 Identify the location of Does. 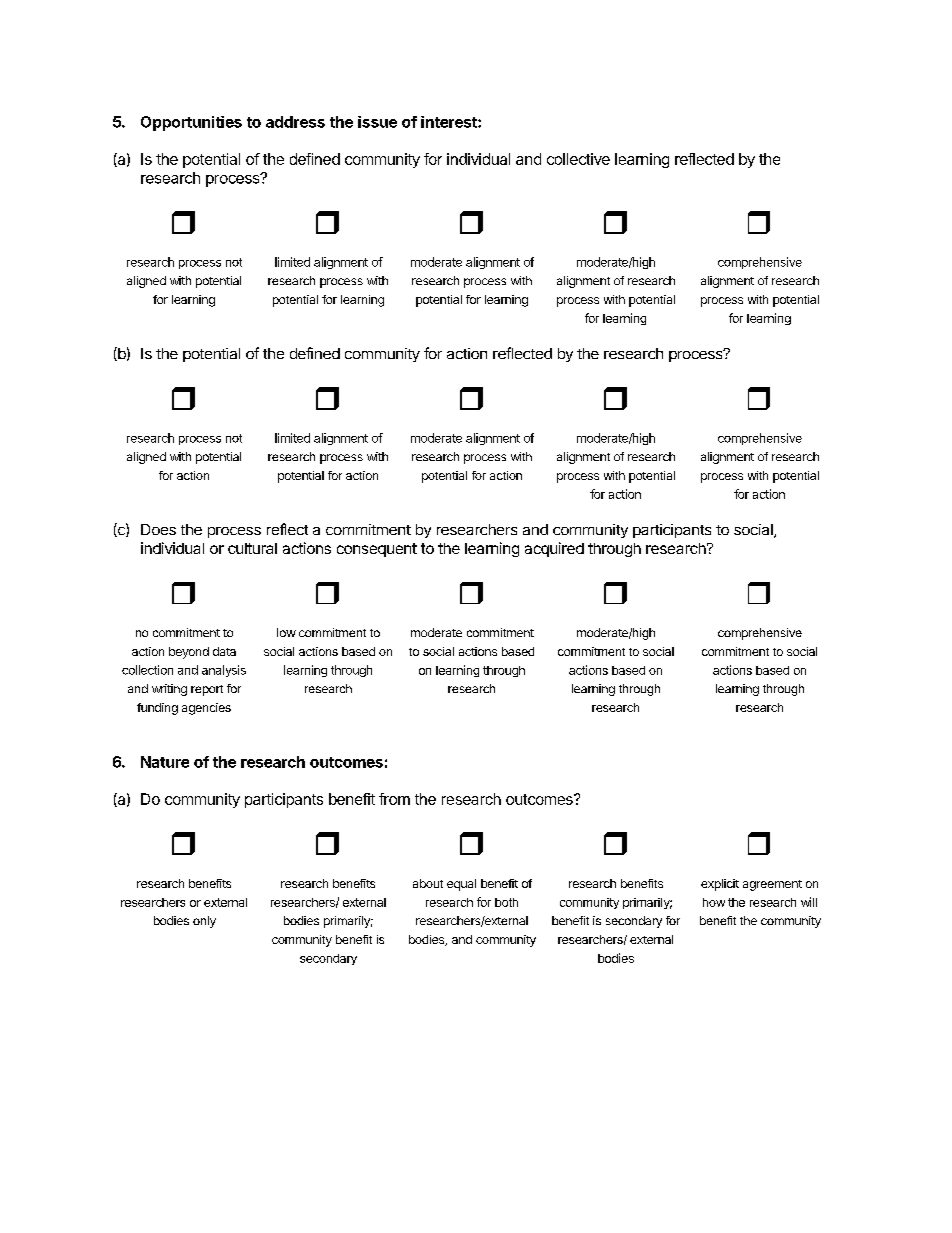
(158, 529).
